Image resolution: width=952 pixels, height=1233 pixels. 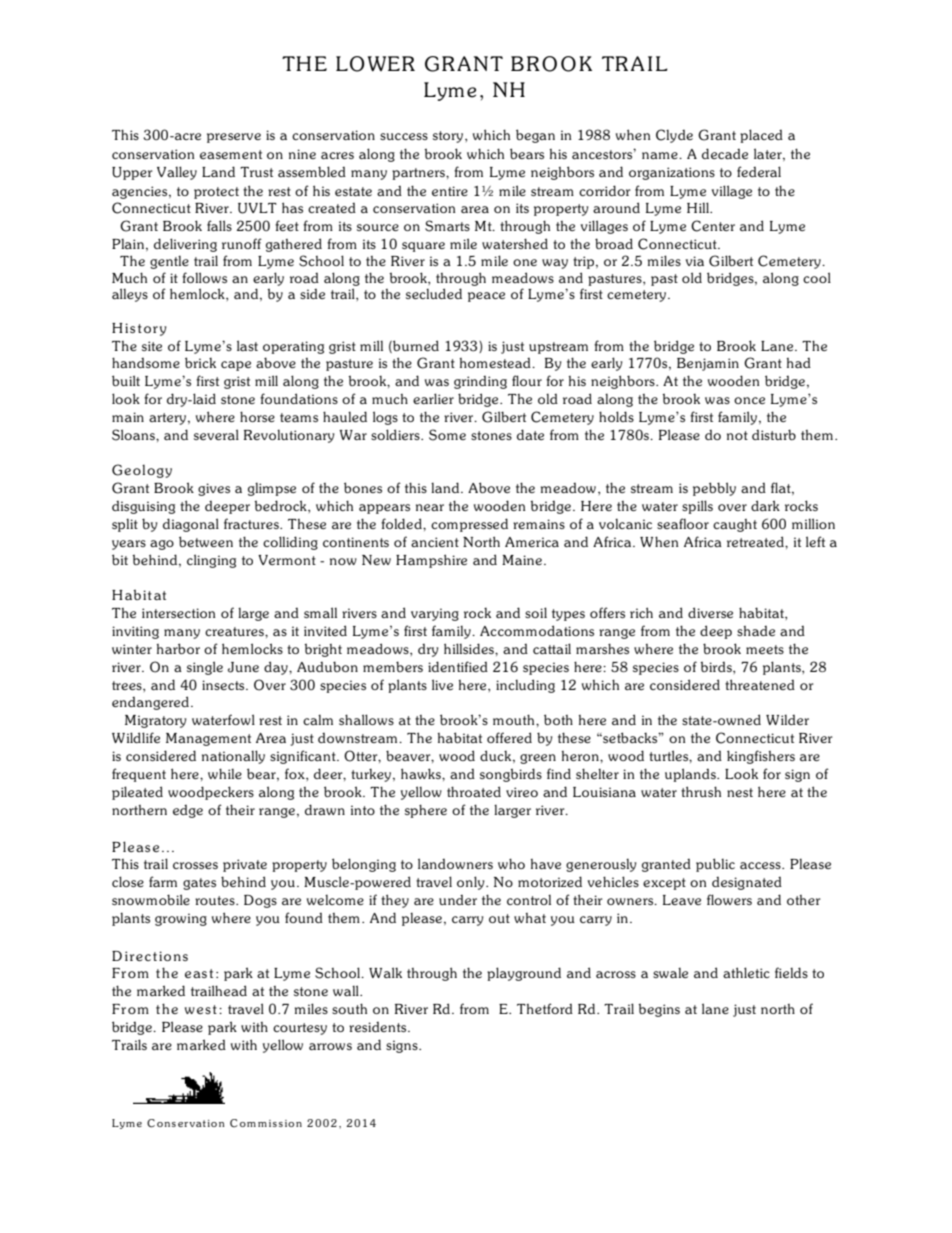 What do you see at coordinates (787, 720) in the screenshot?
I see `Wilder` at bounding box center [787, 720].
